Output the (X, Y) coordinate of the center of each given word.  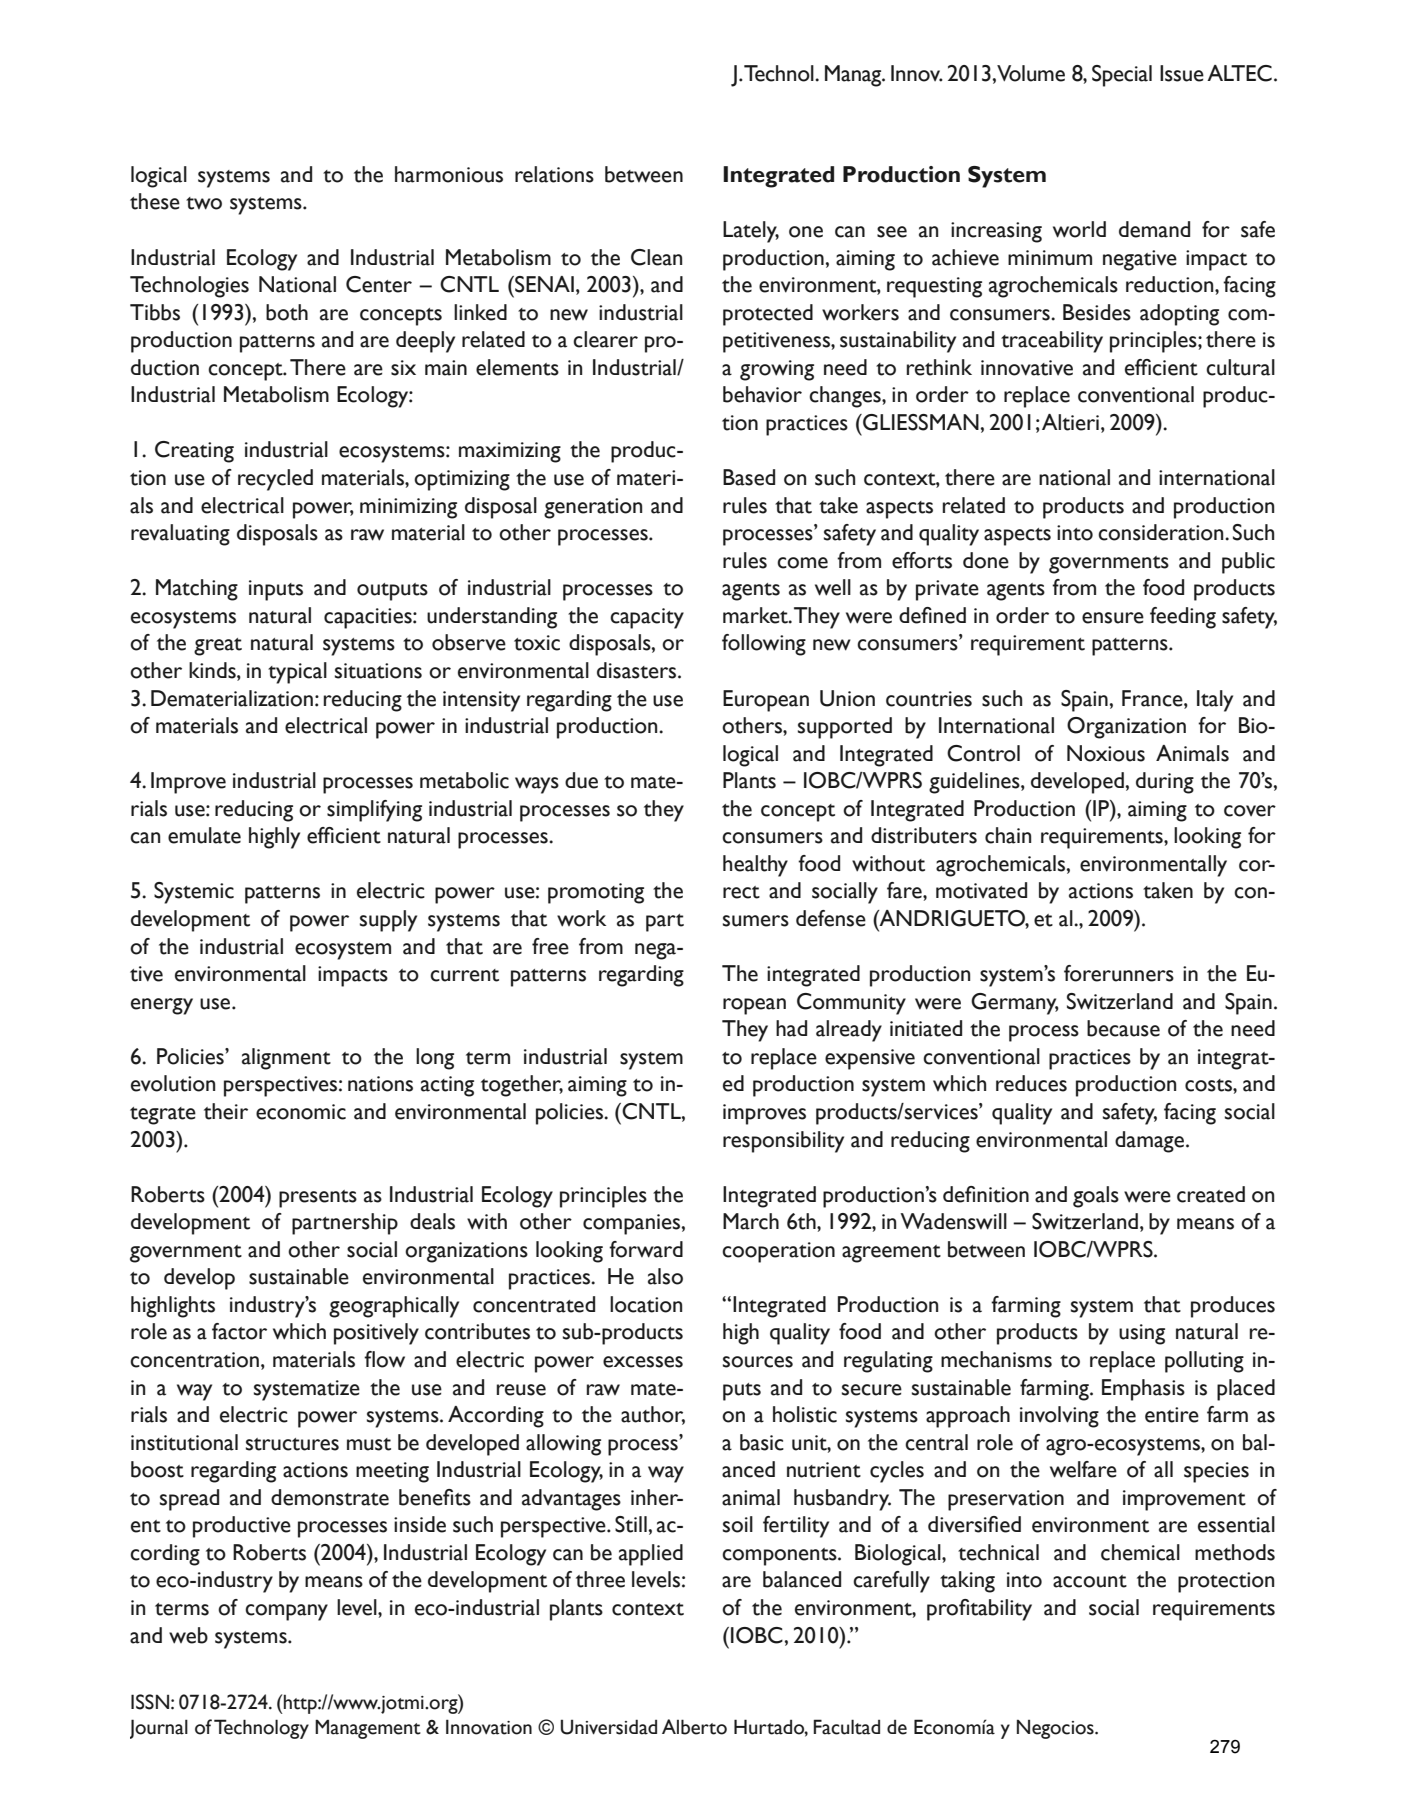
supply (388, 921)
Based (749, 477)
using (1142, 1334)
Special (1122, 76)
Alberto (694, 1727)
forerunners (1119, 973)
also (665, 1276)
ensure (1113, 618)
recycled (275, 480)
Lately (751, 232)
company (286, 1612)
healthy (755, 866)
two (204, 203)
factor (239, 1331)
